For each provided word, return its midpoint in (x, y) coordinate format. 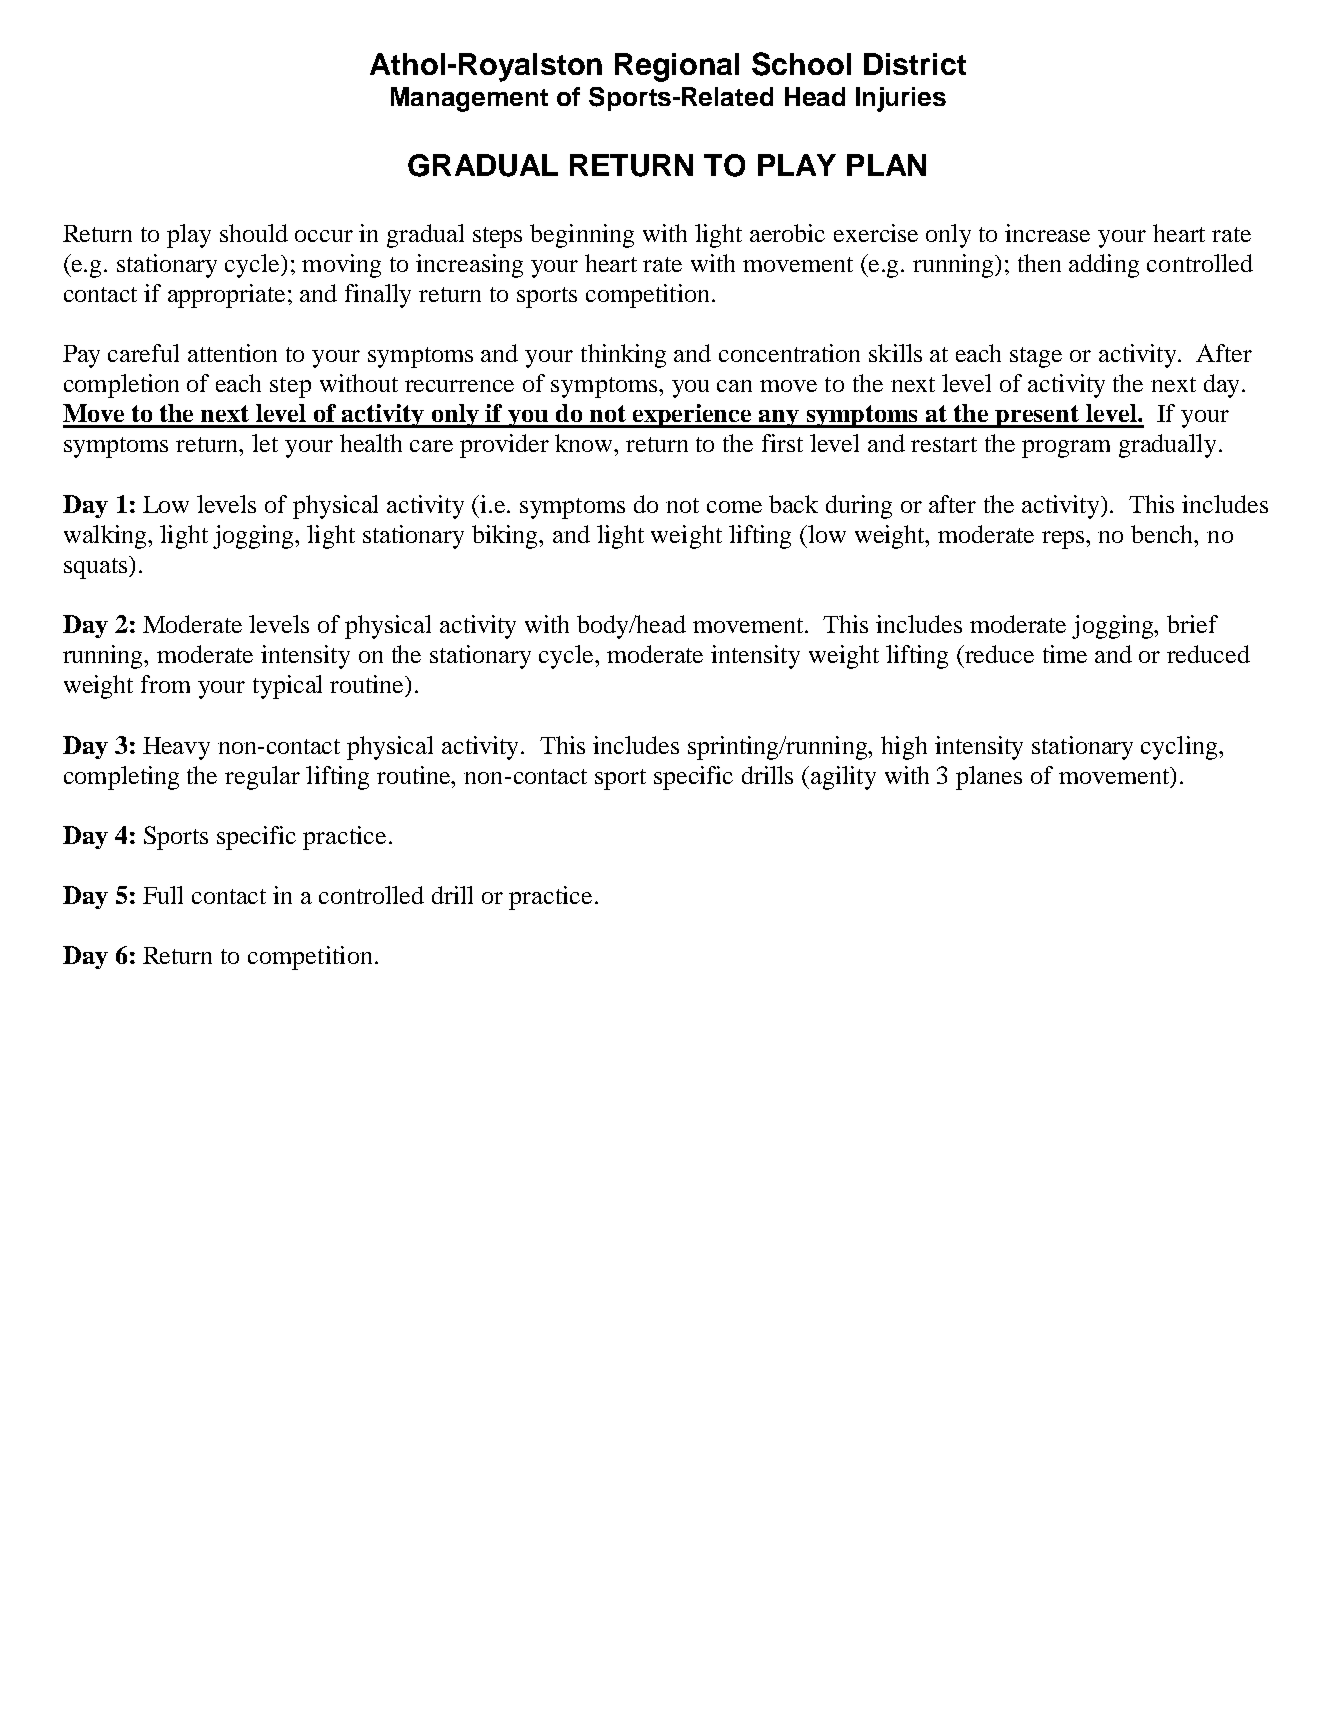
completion (121, 386)
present (1037, 416)
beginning (582, 236)
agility (843, 778)
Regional (677, 67)
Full (163, 895)
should (254, 233)
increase (1047, 233)
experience (692, 416)
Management (469, 99)
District (915, 64)
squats (97, 567)
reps (1064, 540)
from (165, 684)
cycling (1180, 748)
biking (506, 537)
